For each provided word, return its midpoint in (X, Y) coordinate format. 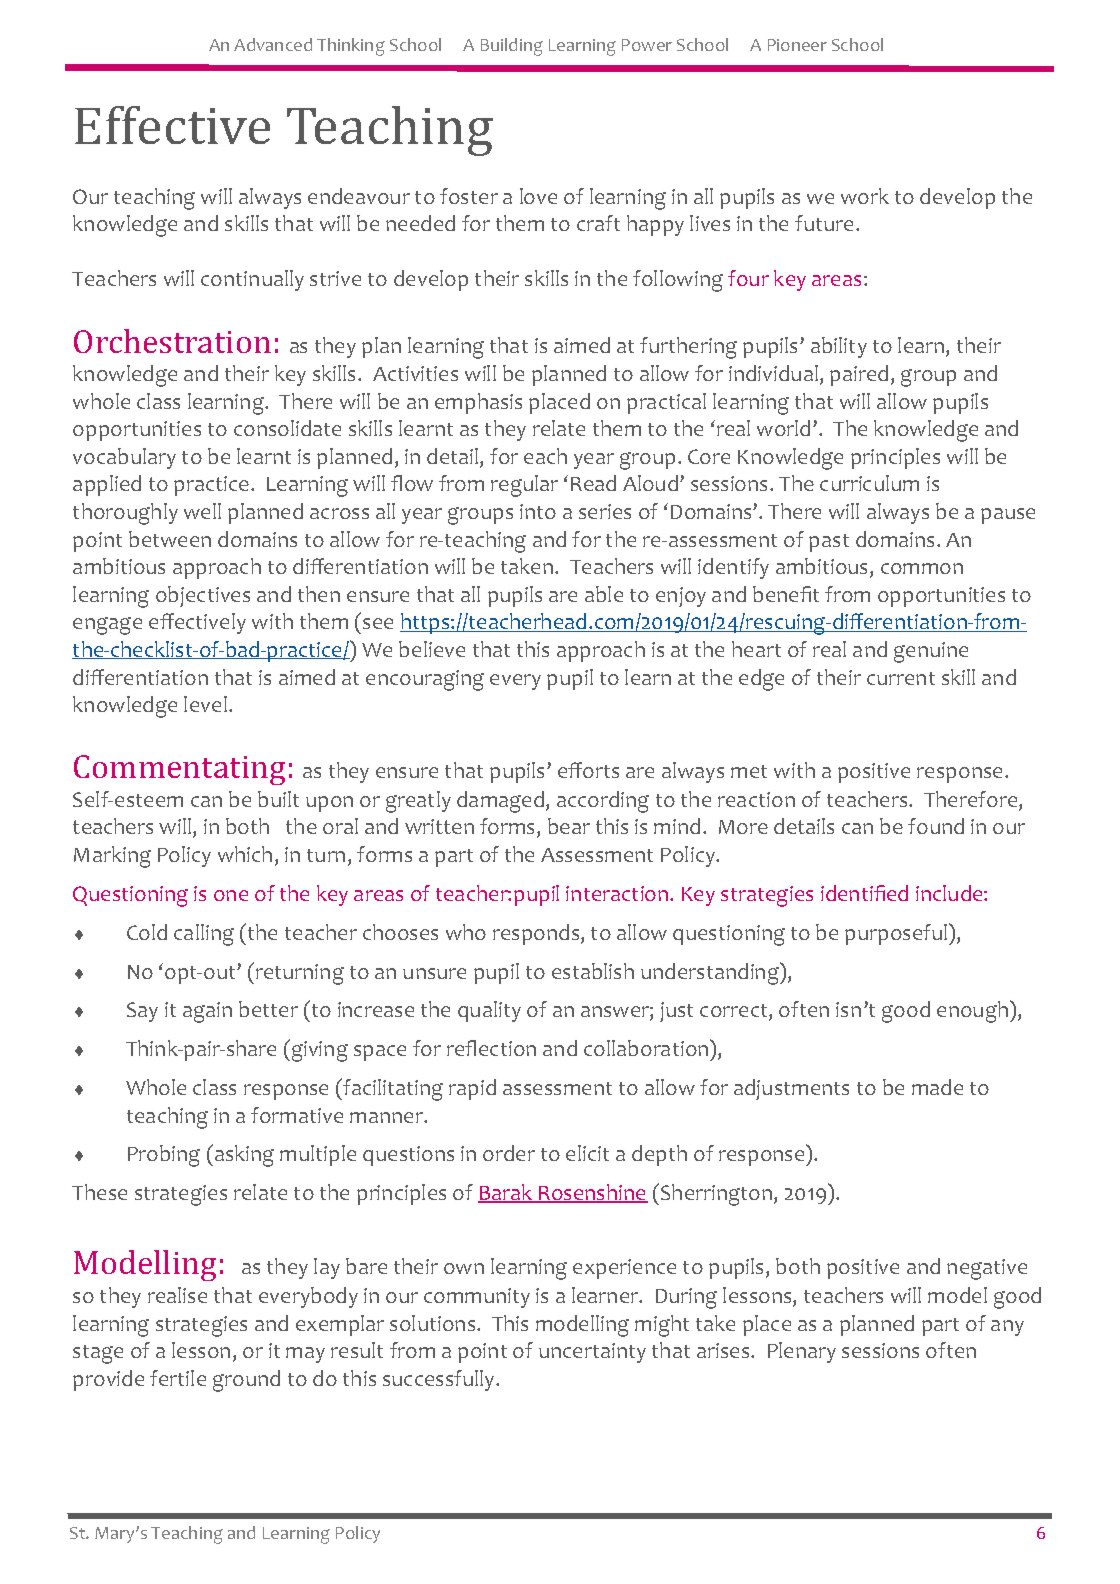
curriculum (869, 483)
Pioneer (797, 45)
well (202, 511)
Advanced (273, 44)
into (538, 511)
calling (204, 935)
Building (512, 47)
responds (537, 934)
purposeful (897, 934)
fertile (178, 1378)
